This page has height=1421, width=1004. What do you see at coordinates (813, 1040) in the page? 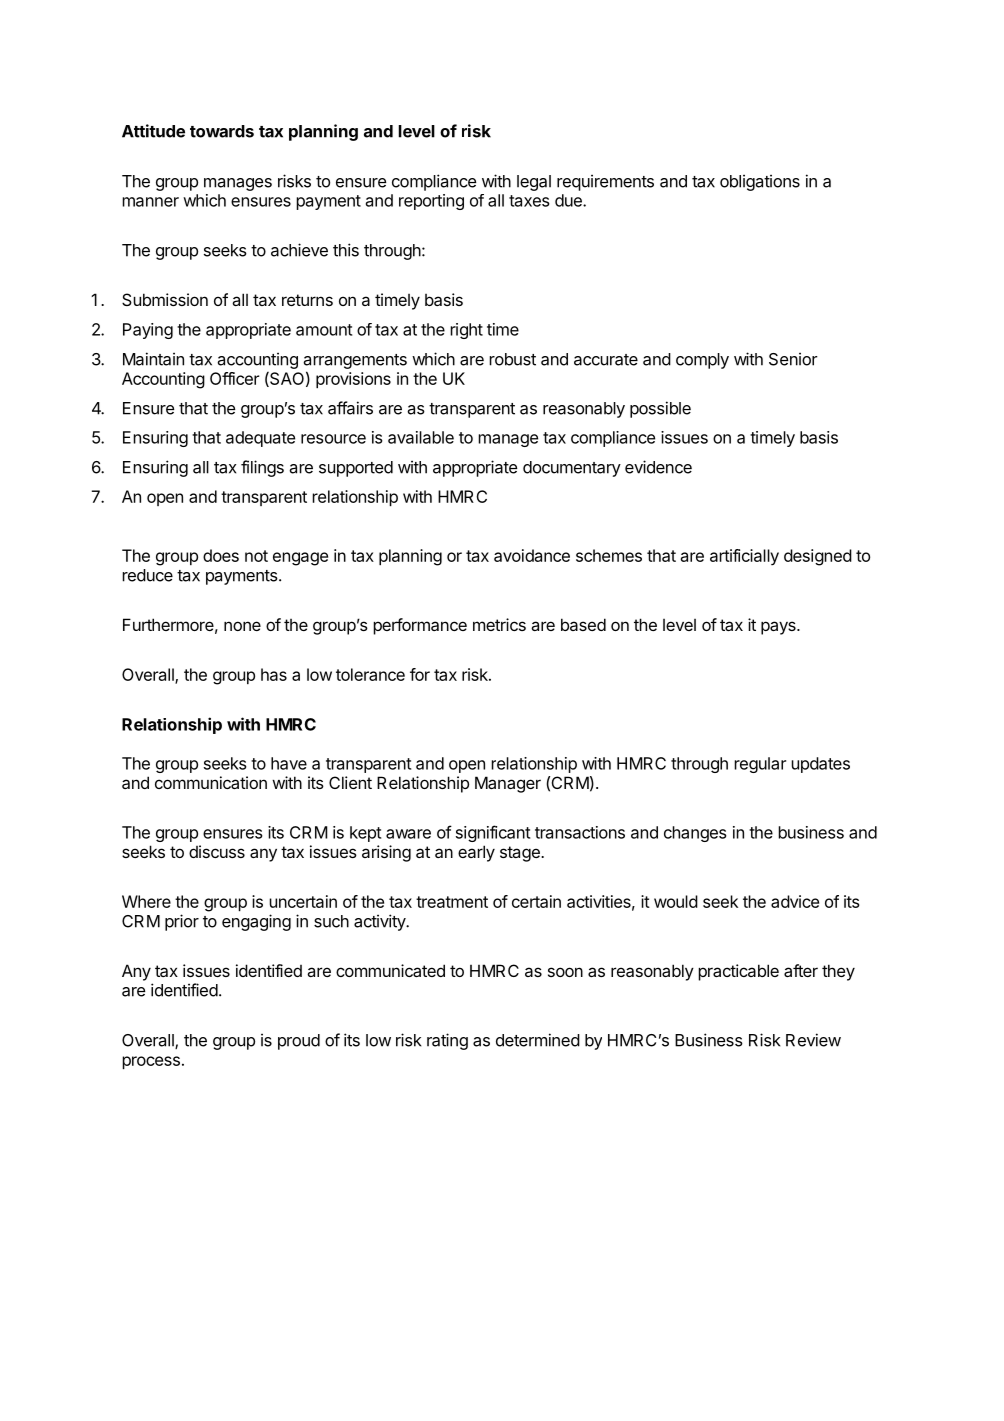
I see `Review` at bounding box center [813, 1040].
